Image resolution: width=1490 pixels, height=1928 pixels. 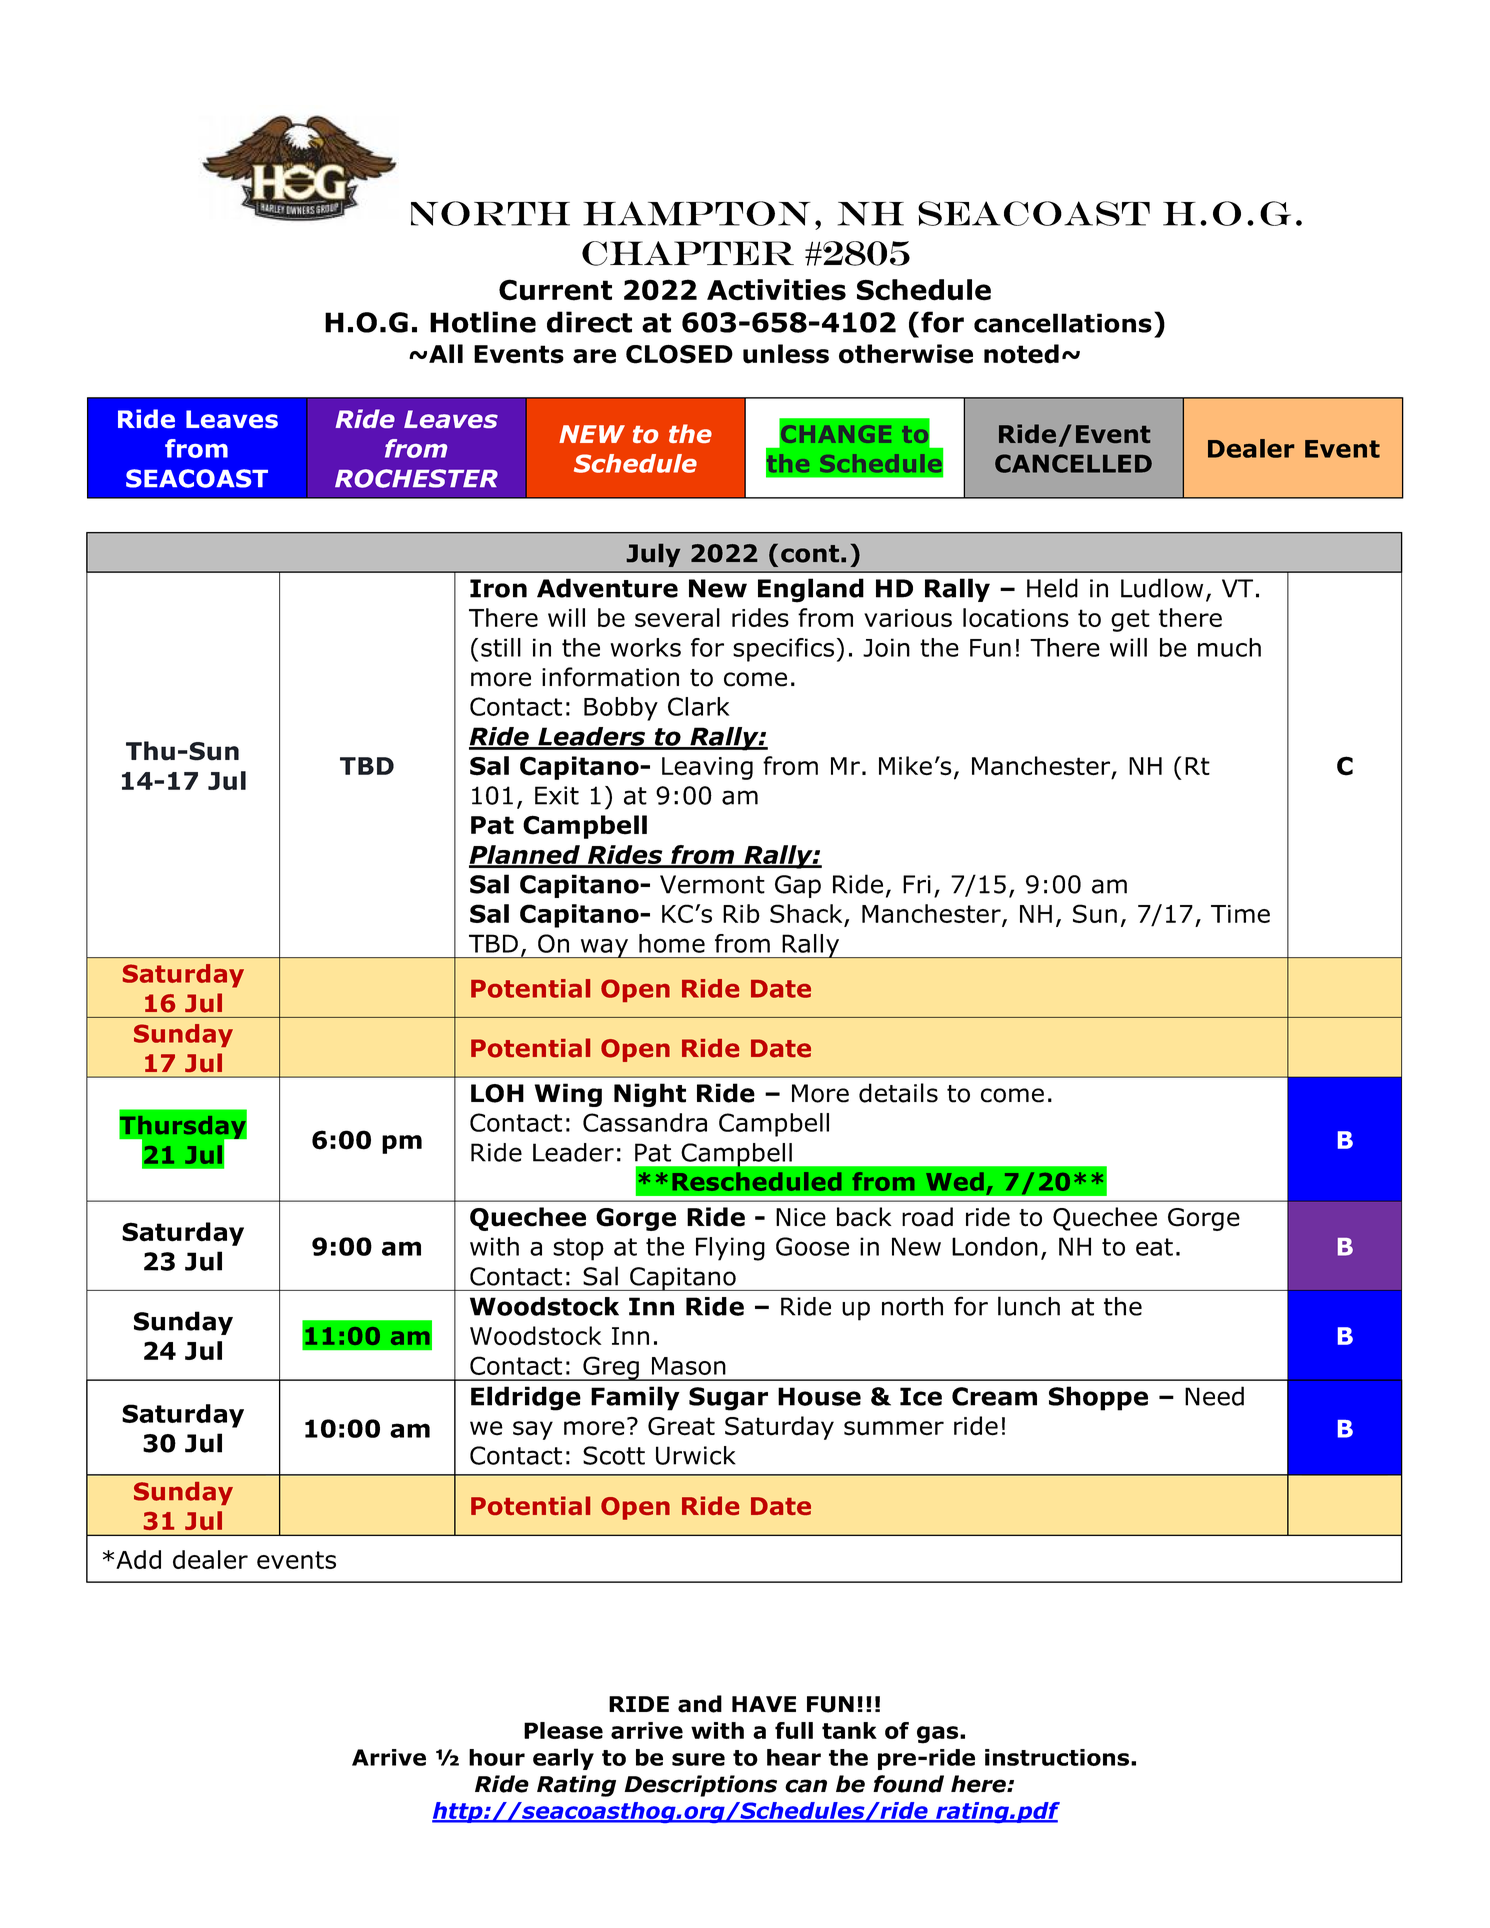 What do you see at coordinates (730, 1249) in the screenshot?
I see `Flying` at bounding box center [730, 1249].
